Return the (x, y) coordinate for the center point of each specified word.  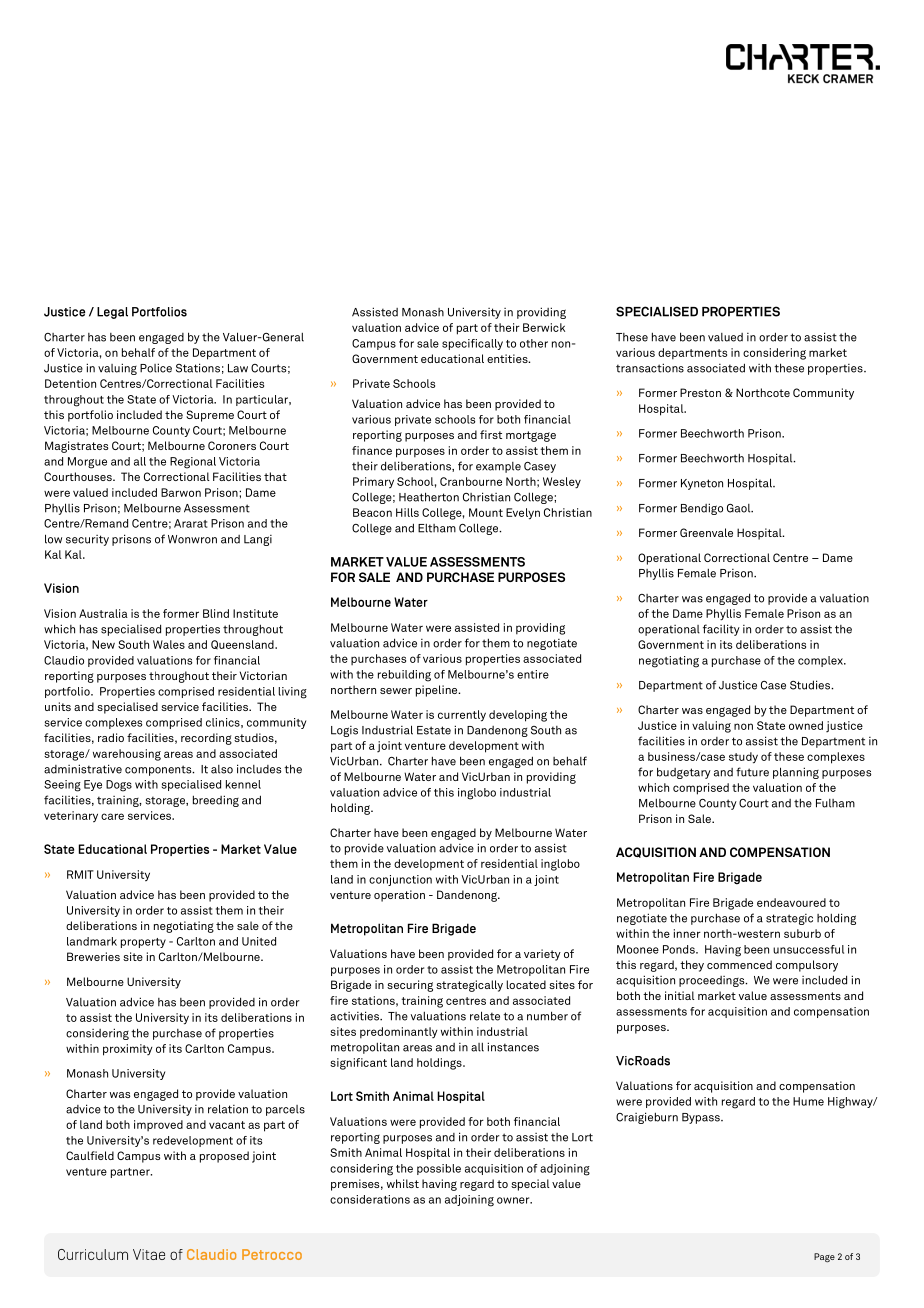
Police (156, 368)
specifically (472, 344)
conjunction (400, 880)
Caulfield (90, 1155)
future (752, 772)
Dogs (119, 786)
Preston (700, 392)
